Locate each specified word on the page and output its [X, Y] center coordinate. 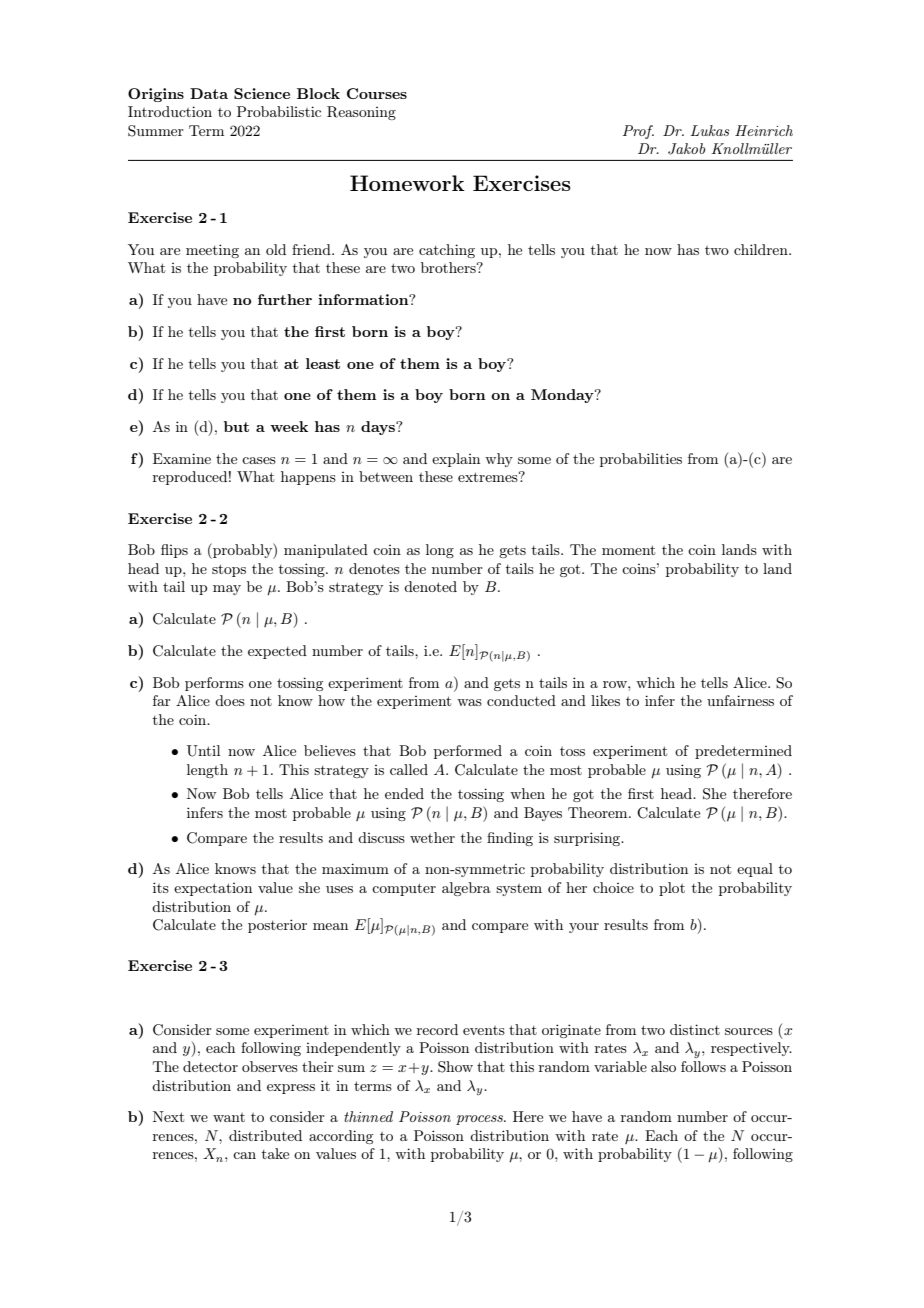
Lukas [710, 130]
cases [259, 460]
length [207, 771]
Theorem [599, 812]
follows [703, 1066]
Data [209, 93]
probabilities [641, 460]
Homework [407, 183]
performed [468, 752]
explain [456, 460]
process [480, 1120]
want [229, 1117]
